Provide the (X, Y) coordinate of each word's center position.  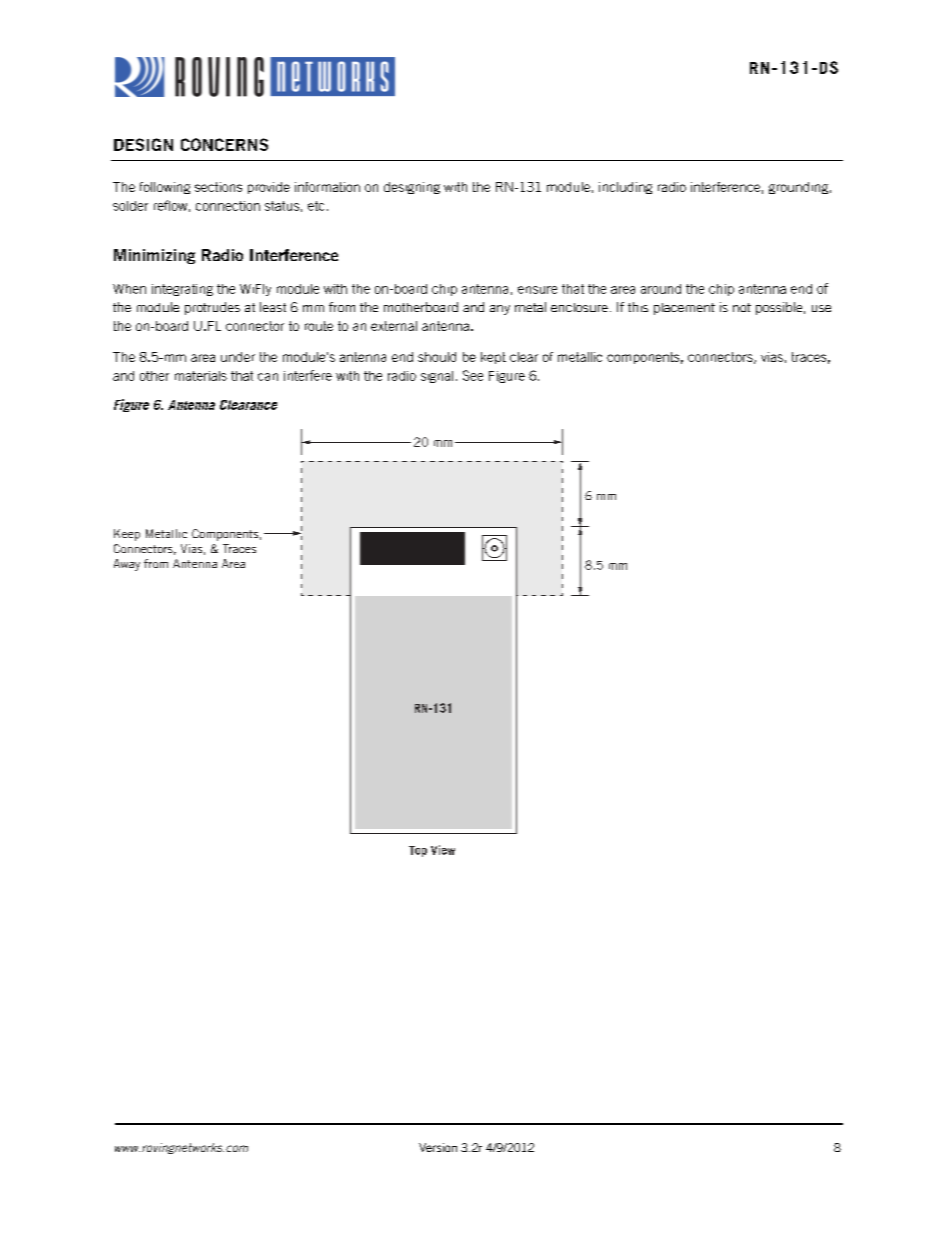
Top (418, 851)
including (625, 188)
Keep (127, 535)
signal (437, 377)
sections (218, 187)
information (327, 187)
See (473, 375)
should (437, 357)
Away (127, 565)
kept (493, 358)
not (742, 307)
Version (438, 1147)
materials (201, 376)
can (268, 377)
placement (684, 309)
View (443, 850)
